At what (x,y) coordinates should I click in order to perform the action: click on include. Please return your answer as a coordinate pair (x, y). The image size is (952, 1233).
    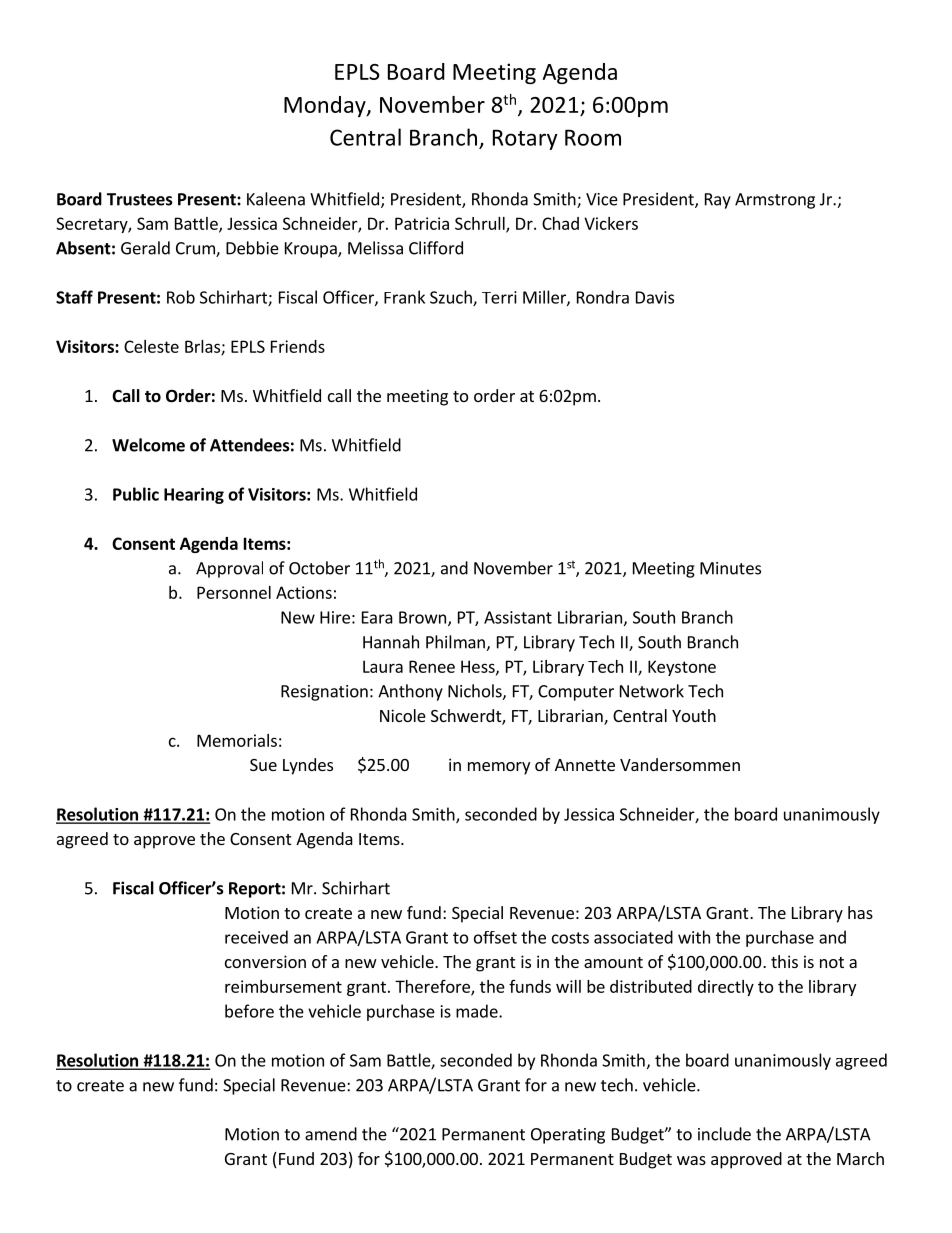
    Looking at the image, I should click on (724, 1134).
